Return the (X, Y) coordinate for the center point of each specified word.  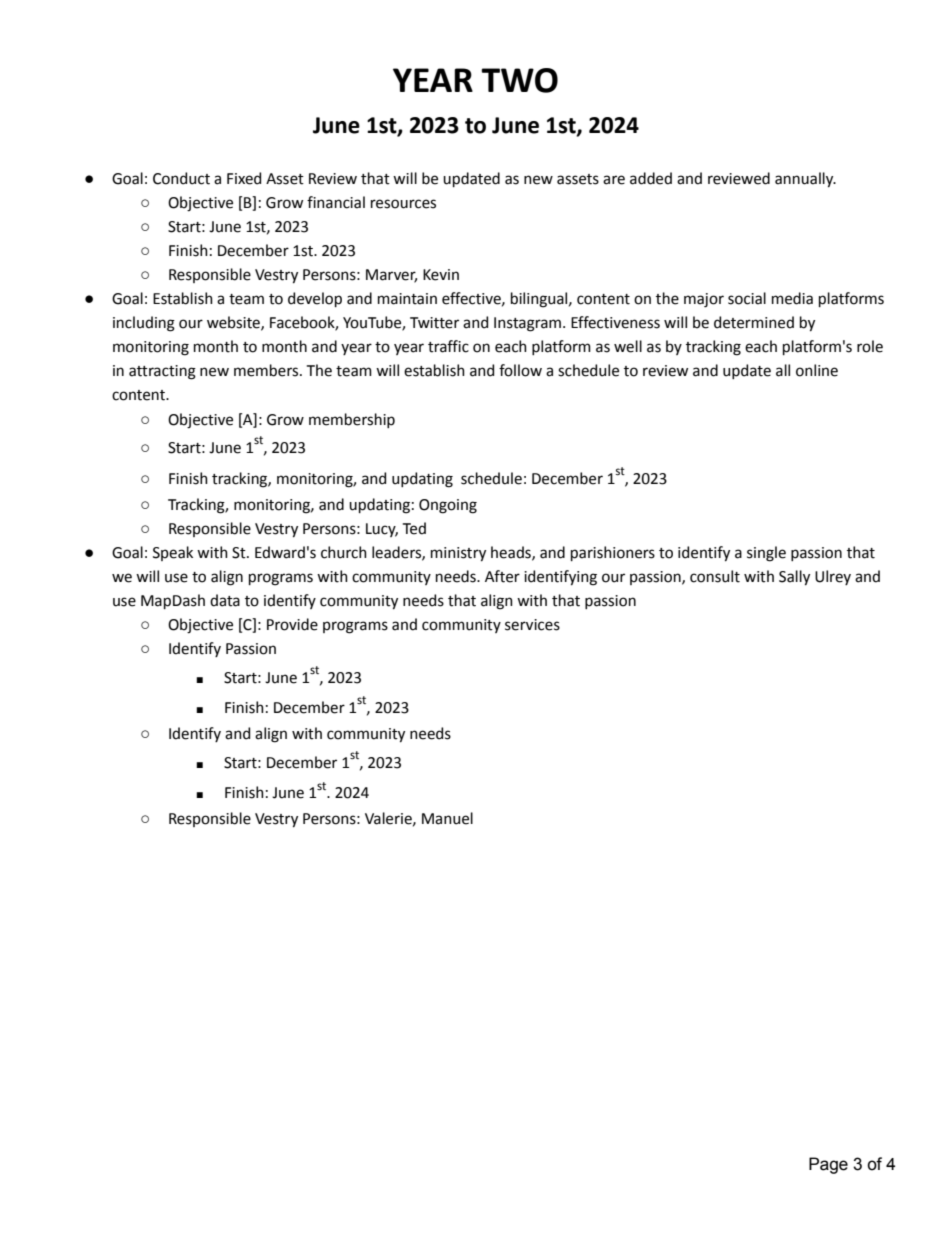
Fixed (244, 178)
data (225, 600)
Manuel (447, 818)
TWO (519, 80)
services (532, 625)
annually (805, 180)
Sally (794, 578)
